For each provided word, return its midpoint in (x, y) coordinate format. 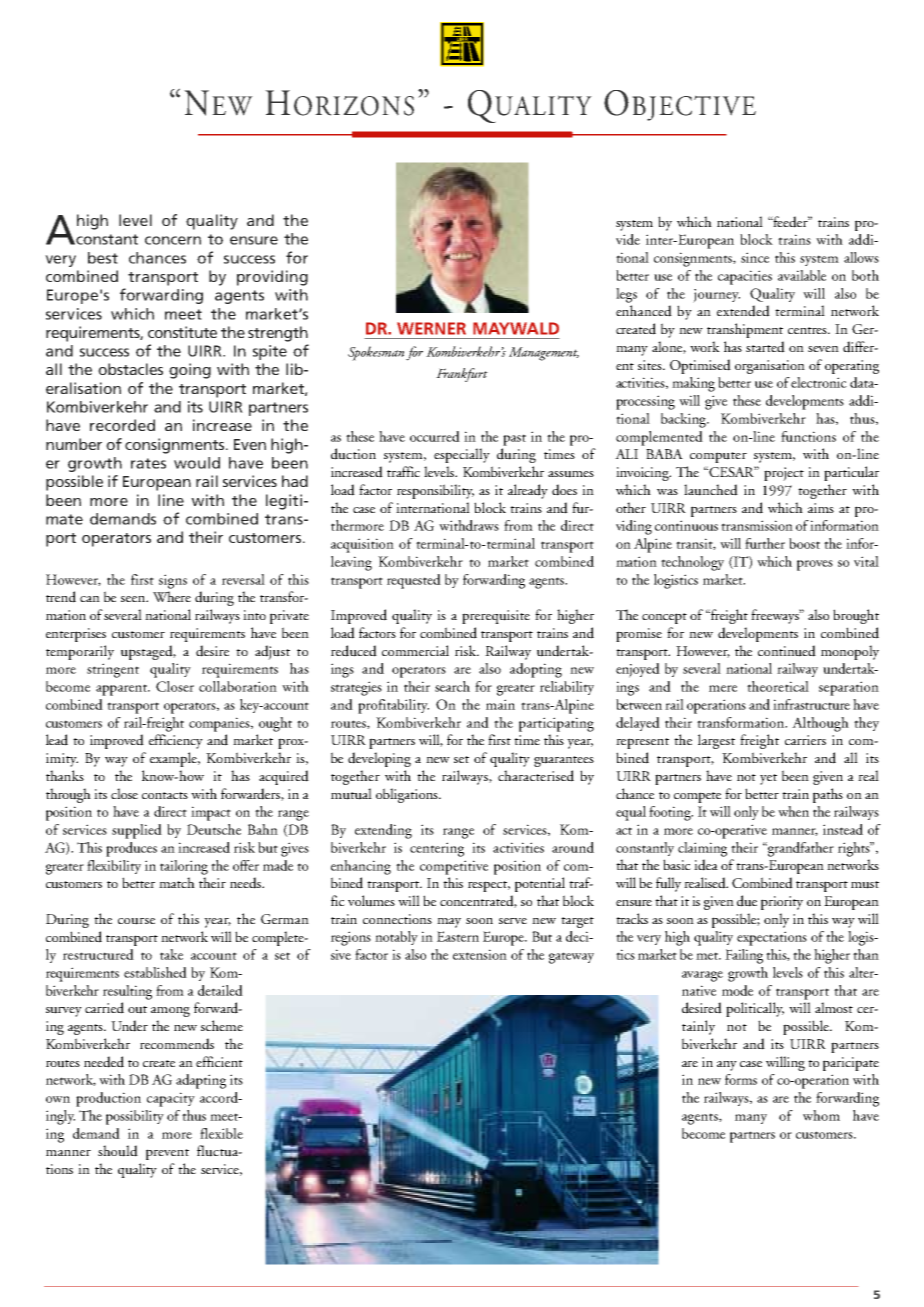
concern (173, 240)
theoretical (778, 686)
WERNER (431, 328)
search (452, 686)
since (755, 257)
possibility (135, 1117)
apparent (122, 690)
